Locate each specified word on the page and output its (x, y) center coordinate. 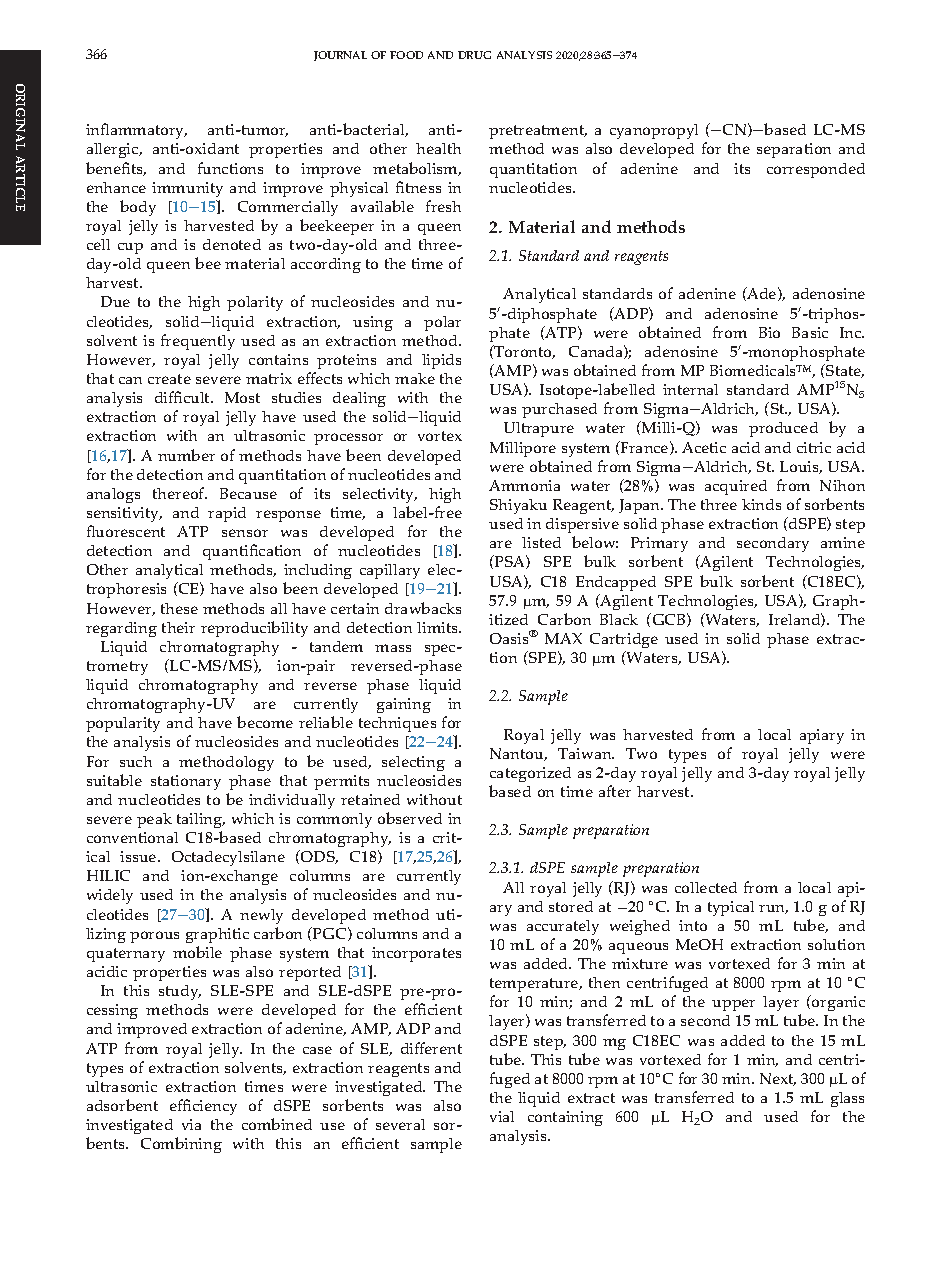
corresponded (816, 170)
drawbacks (423, 608)
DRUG (474, 55)
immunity (187, 189)
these (179, 608)
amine (843, 542)
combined (277, 1124)
